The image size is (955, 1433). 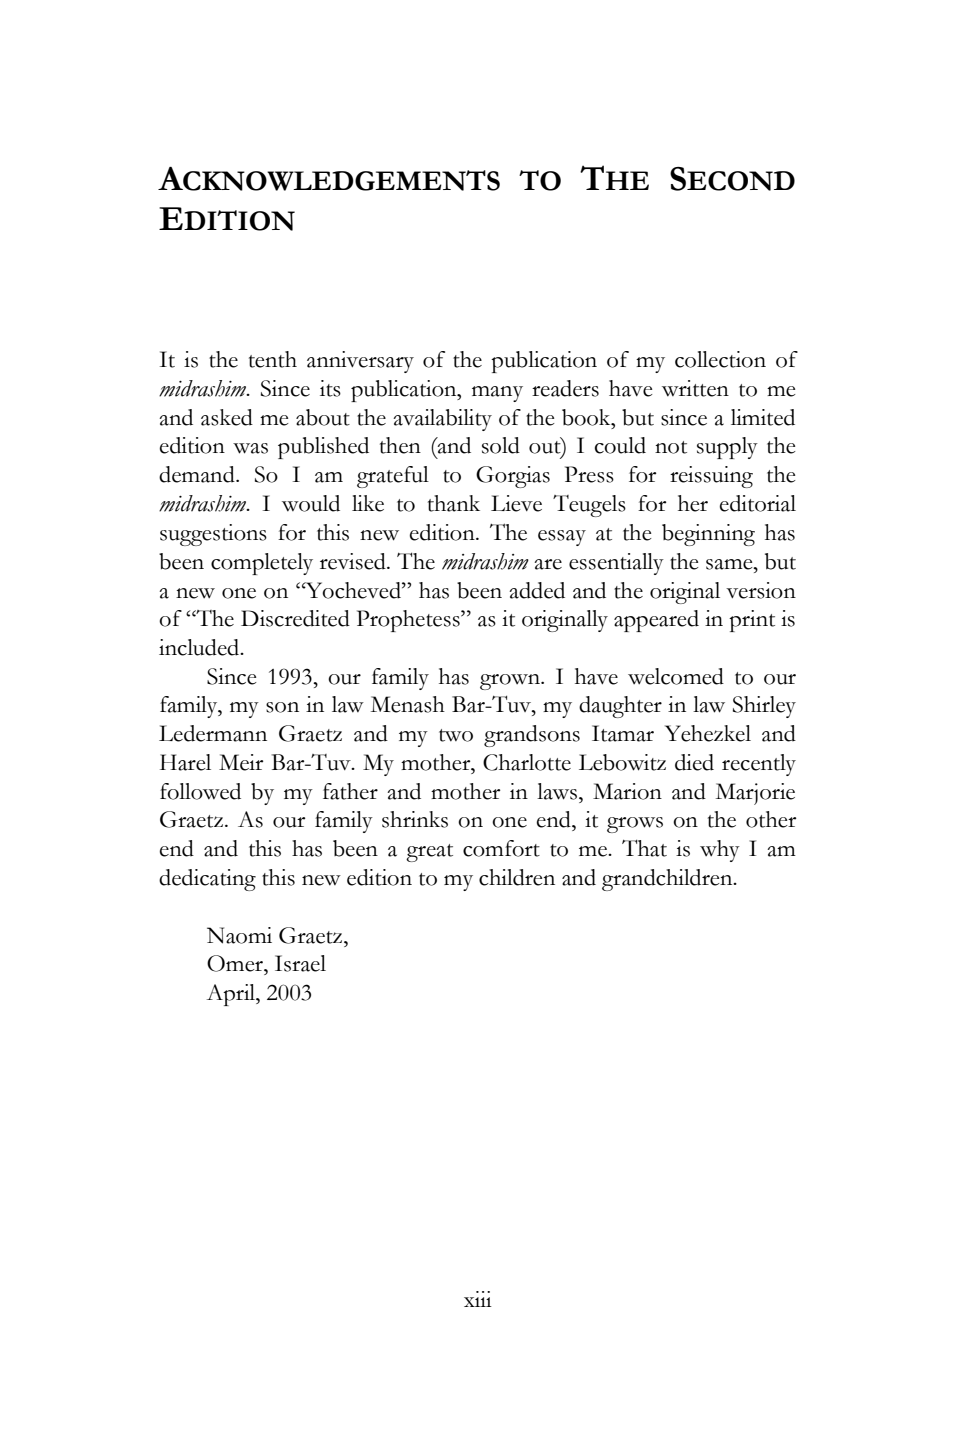 I want to click on many, so click(x=497, y=394).
